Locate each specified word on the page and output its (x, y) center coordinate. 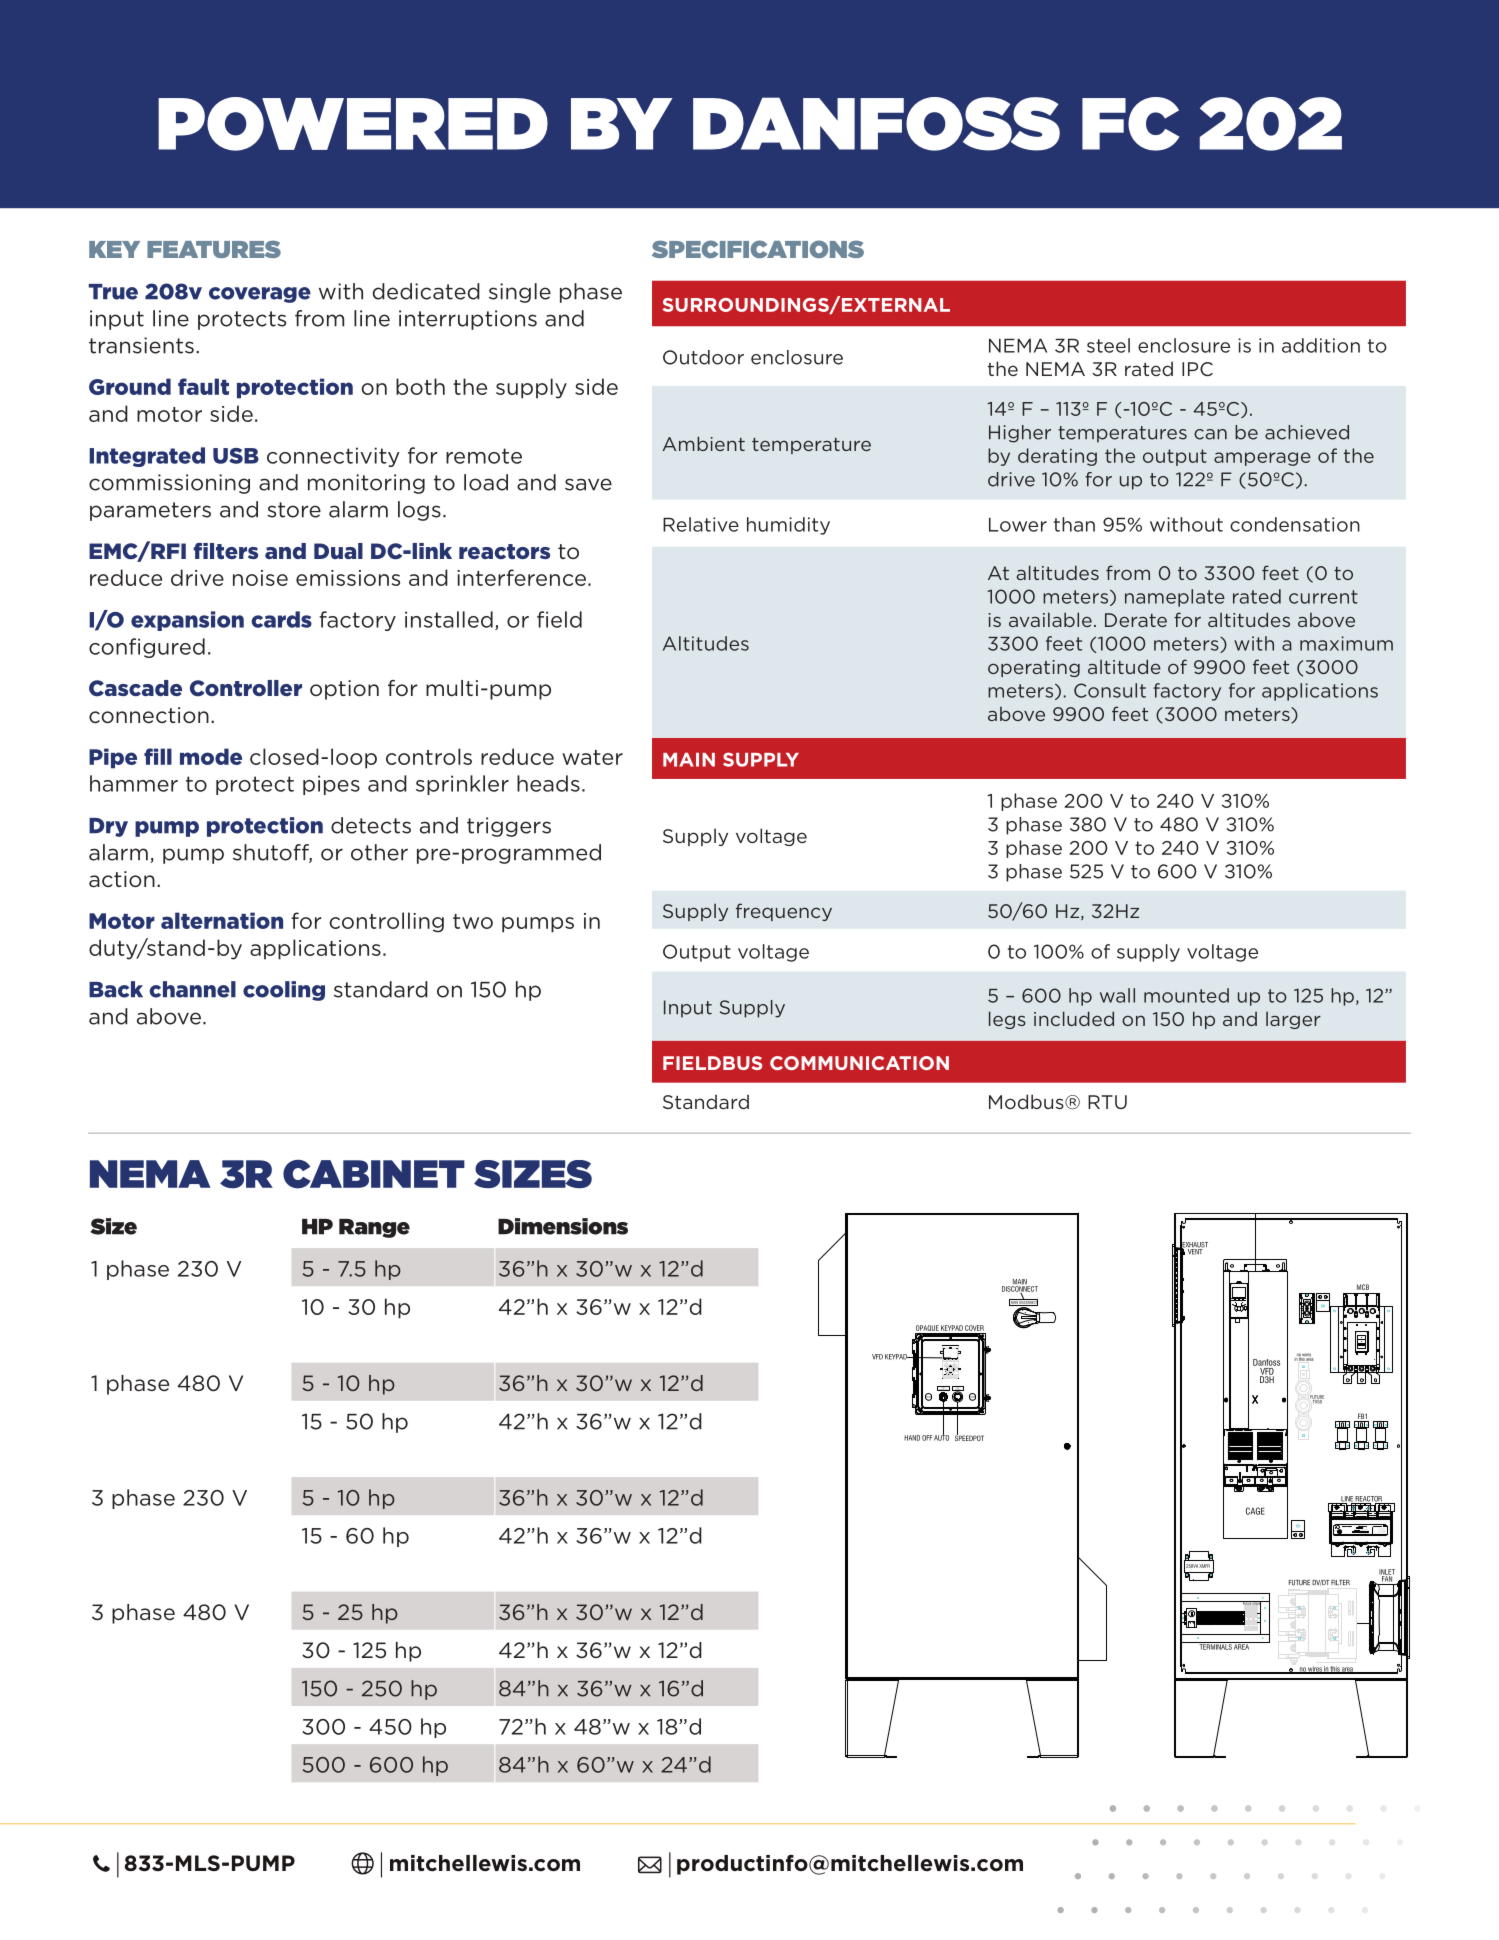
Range (374, 1228)
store (294, 510)
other (379, 852)
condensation (1295, 524)
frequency (784, 912)
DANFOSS (876, 124)
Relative (701, 524)
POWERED (353, 124)
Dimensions (563, 1226)
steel (1108, 345)
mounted (1186, 995)
